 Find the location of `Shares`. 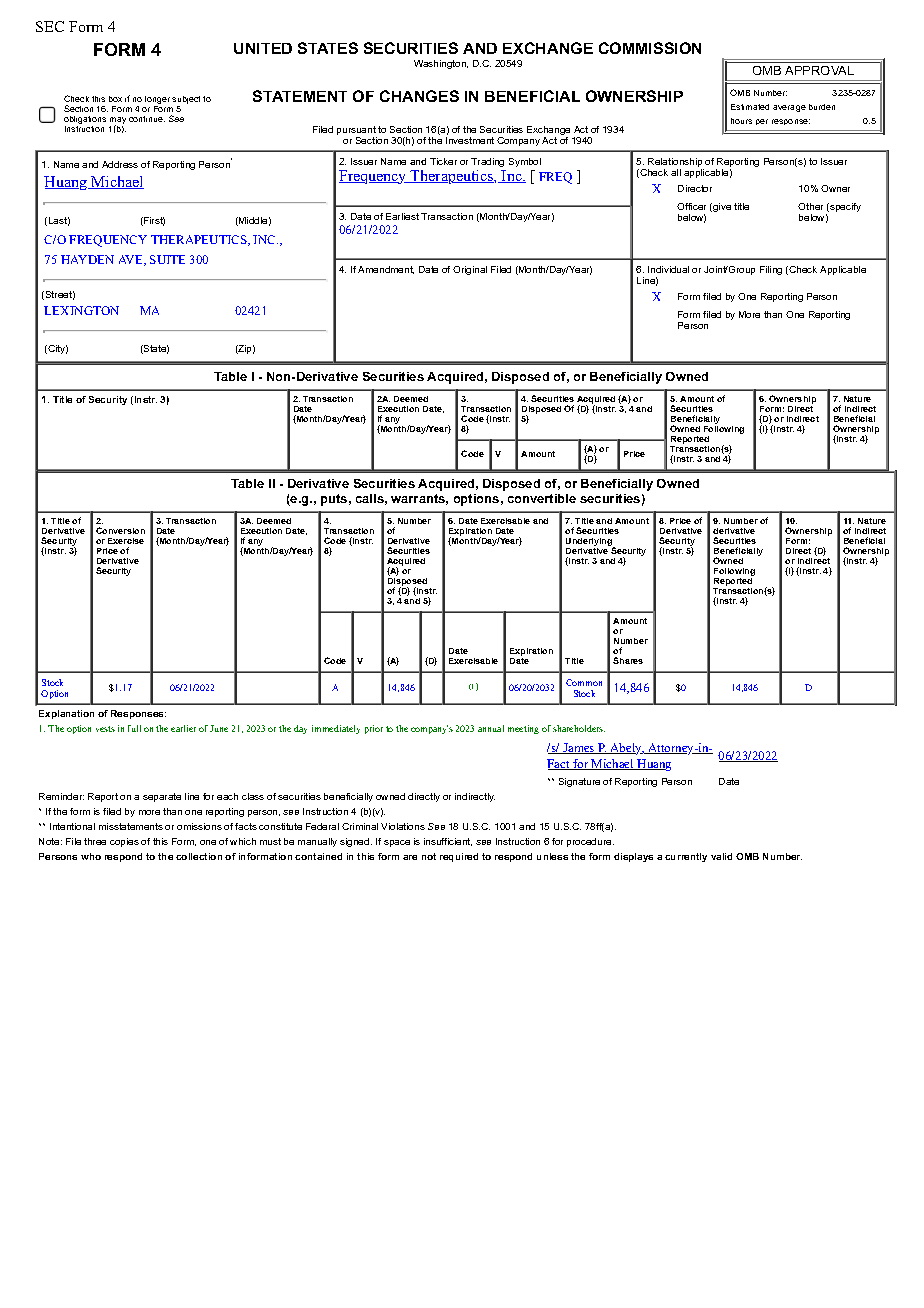

Shares is located at coordinates (628, 660).
